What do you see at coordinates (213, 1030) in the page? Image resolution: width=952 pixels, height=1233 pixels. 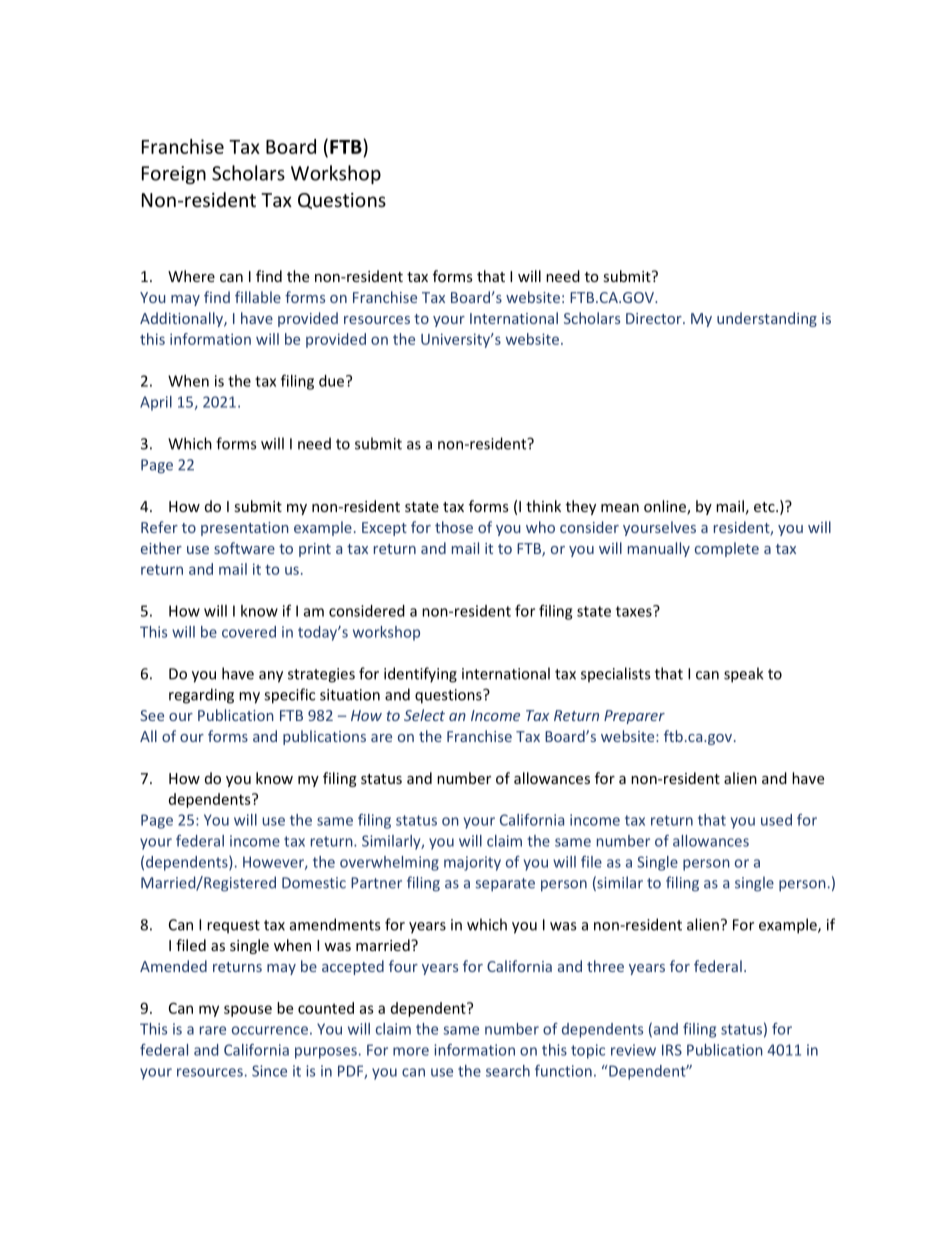 I see `rare` at bounding box center [213, 1030].
